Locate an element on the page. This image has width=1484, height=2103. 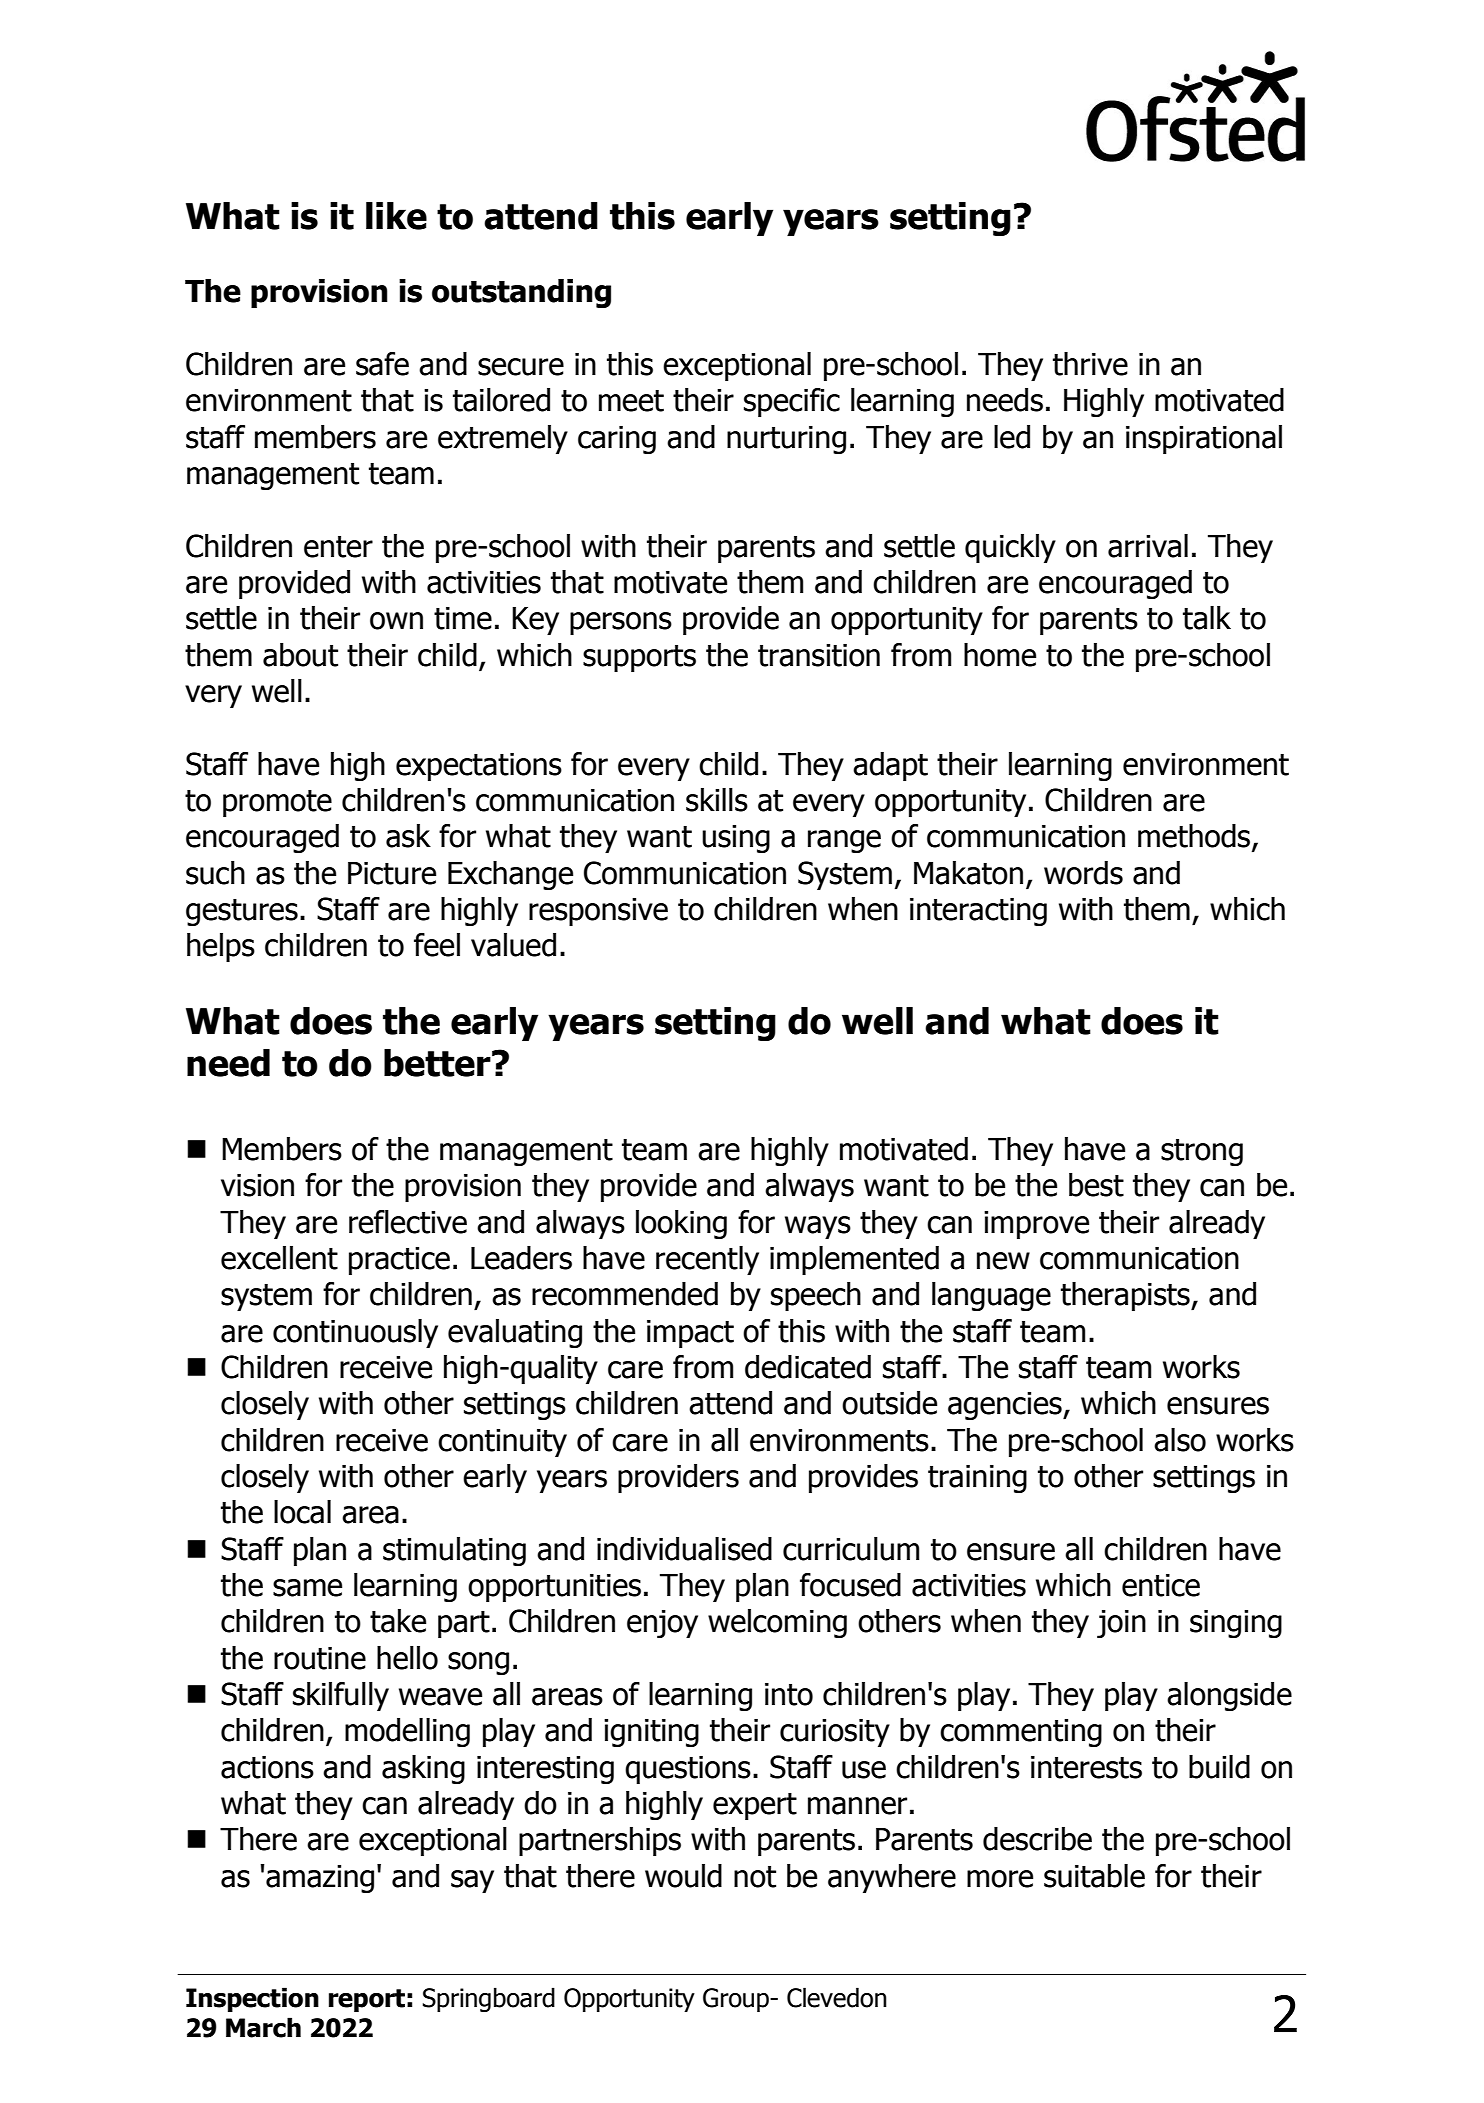
not is located at coordinates (755, 1877).
